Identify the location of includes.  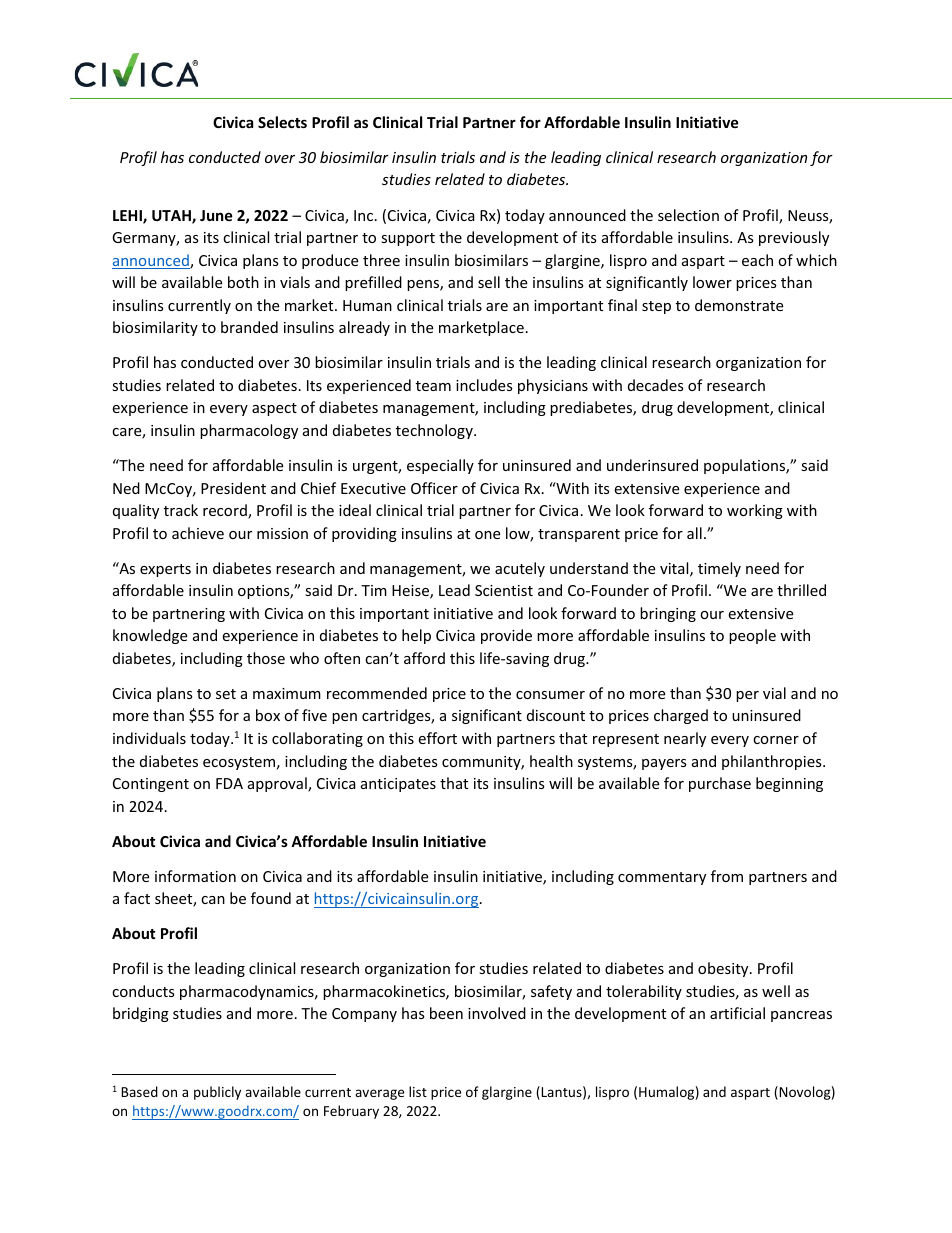
(484, 385).
